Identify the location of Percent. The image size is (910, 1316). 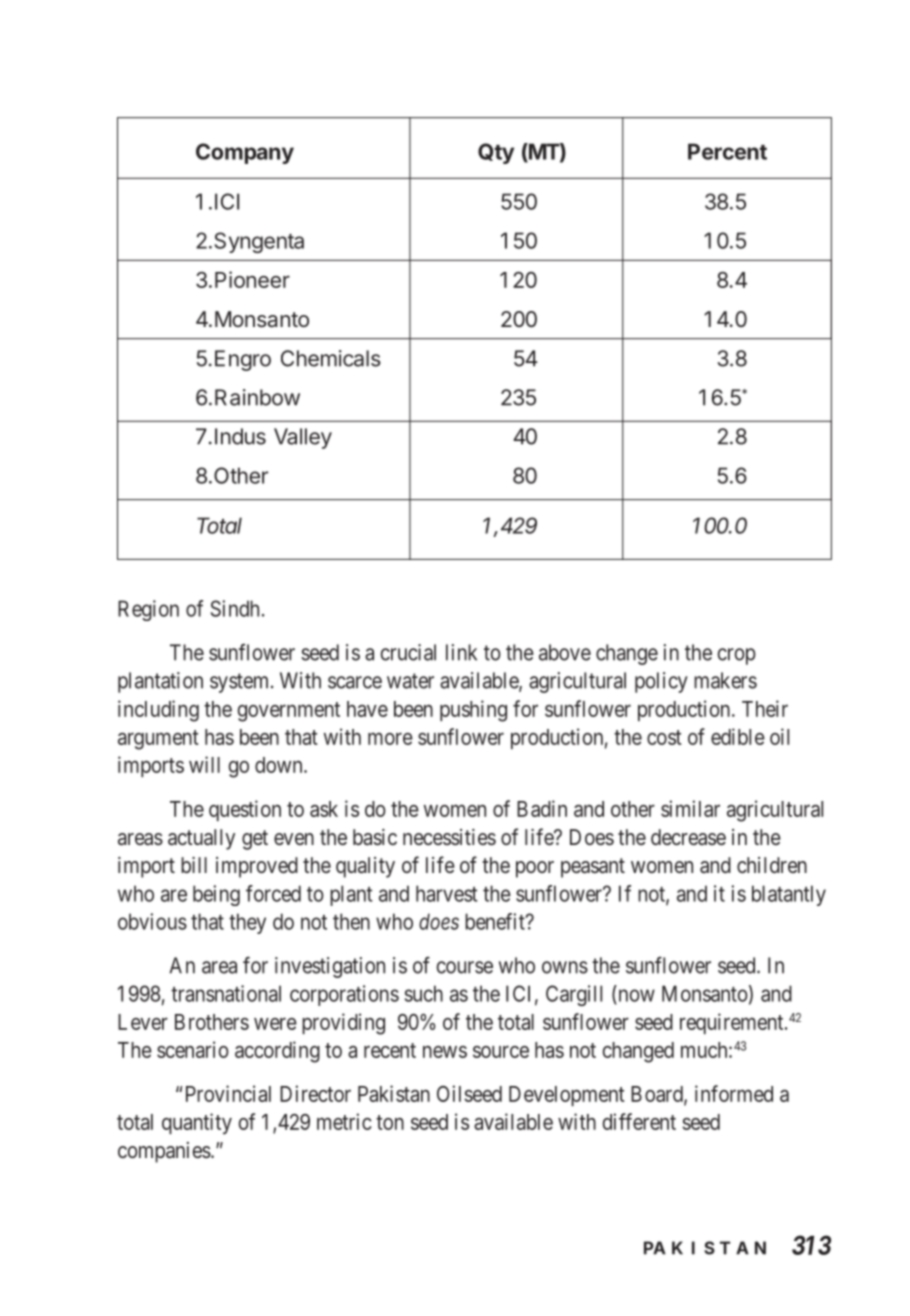
(727, 151).
